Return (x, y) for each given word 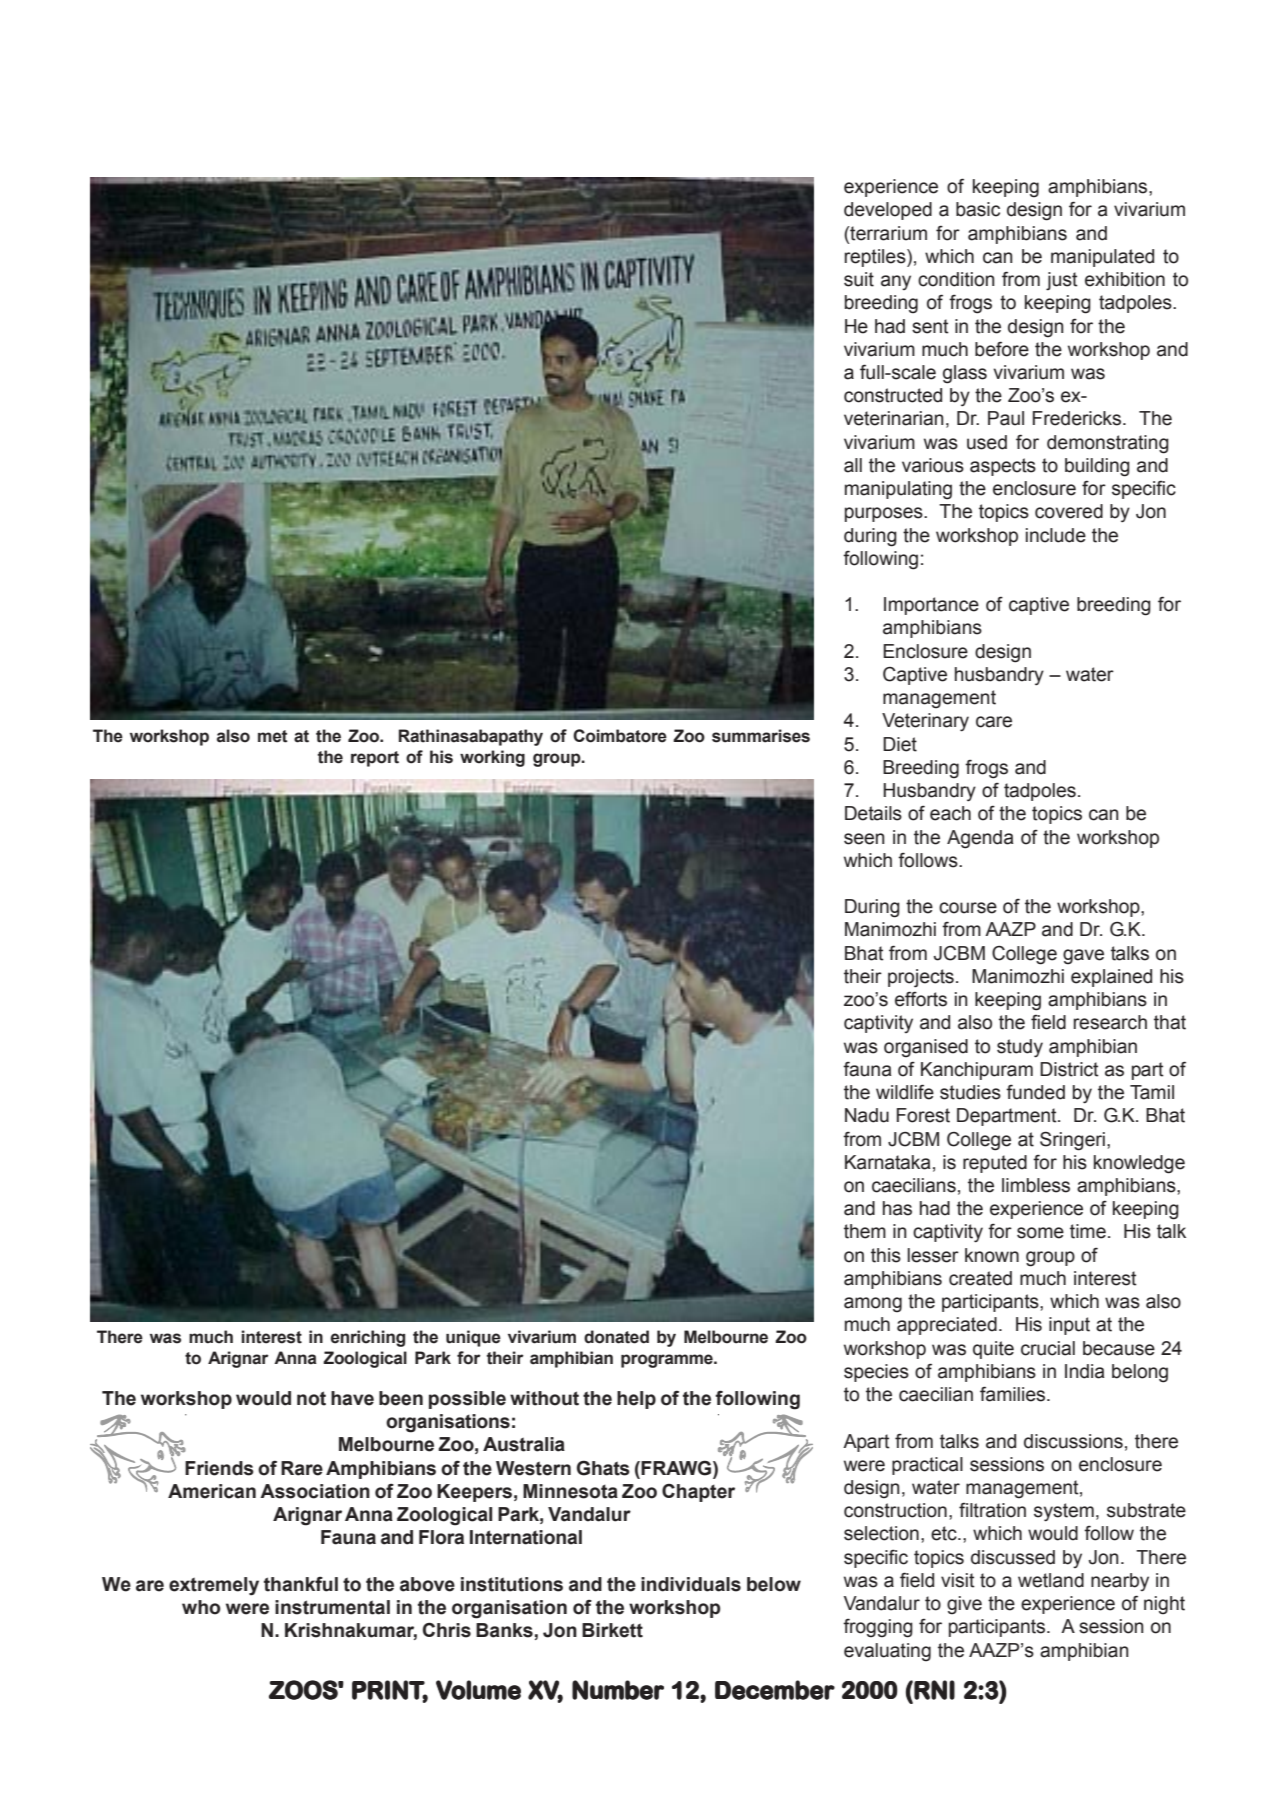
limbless (1036, 1185)
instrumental (332, 1607)
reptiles (876, 258)
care (994, 722)
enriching (367, 1338)
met (273, 736)
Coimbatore (620, 736)
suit (859, 279)
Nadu (867, 1115)
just (1062, 281)
